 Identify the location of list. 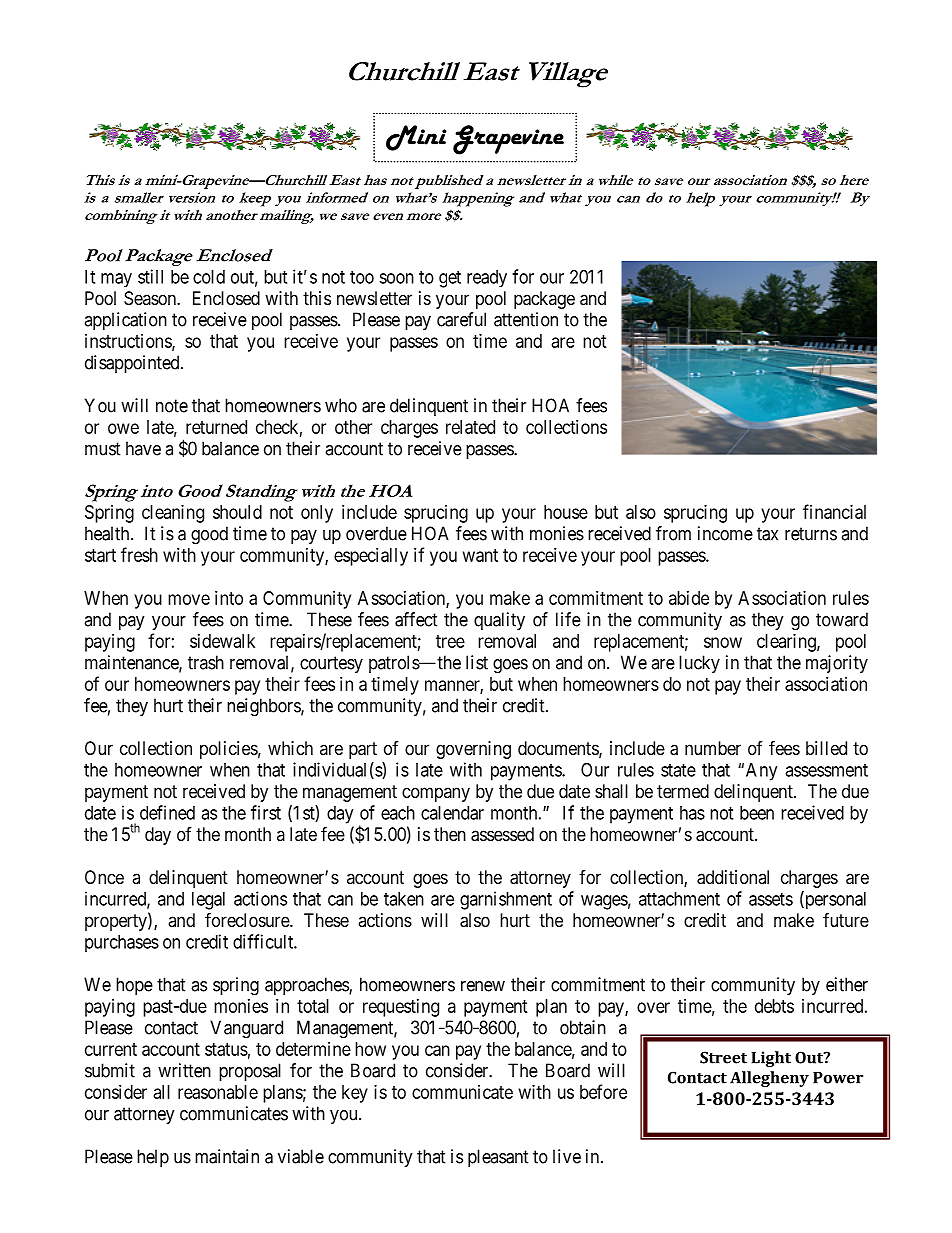
(477, 662).
